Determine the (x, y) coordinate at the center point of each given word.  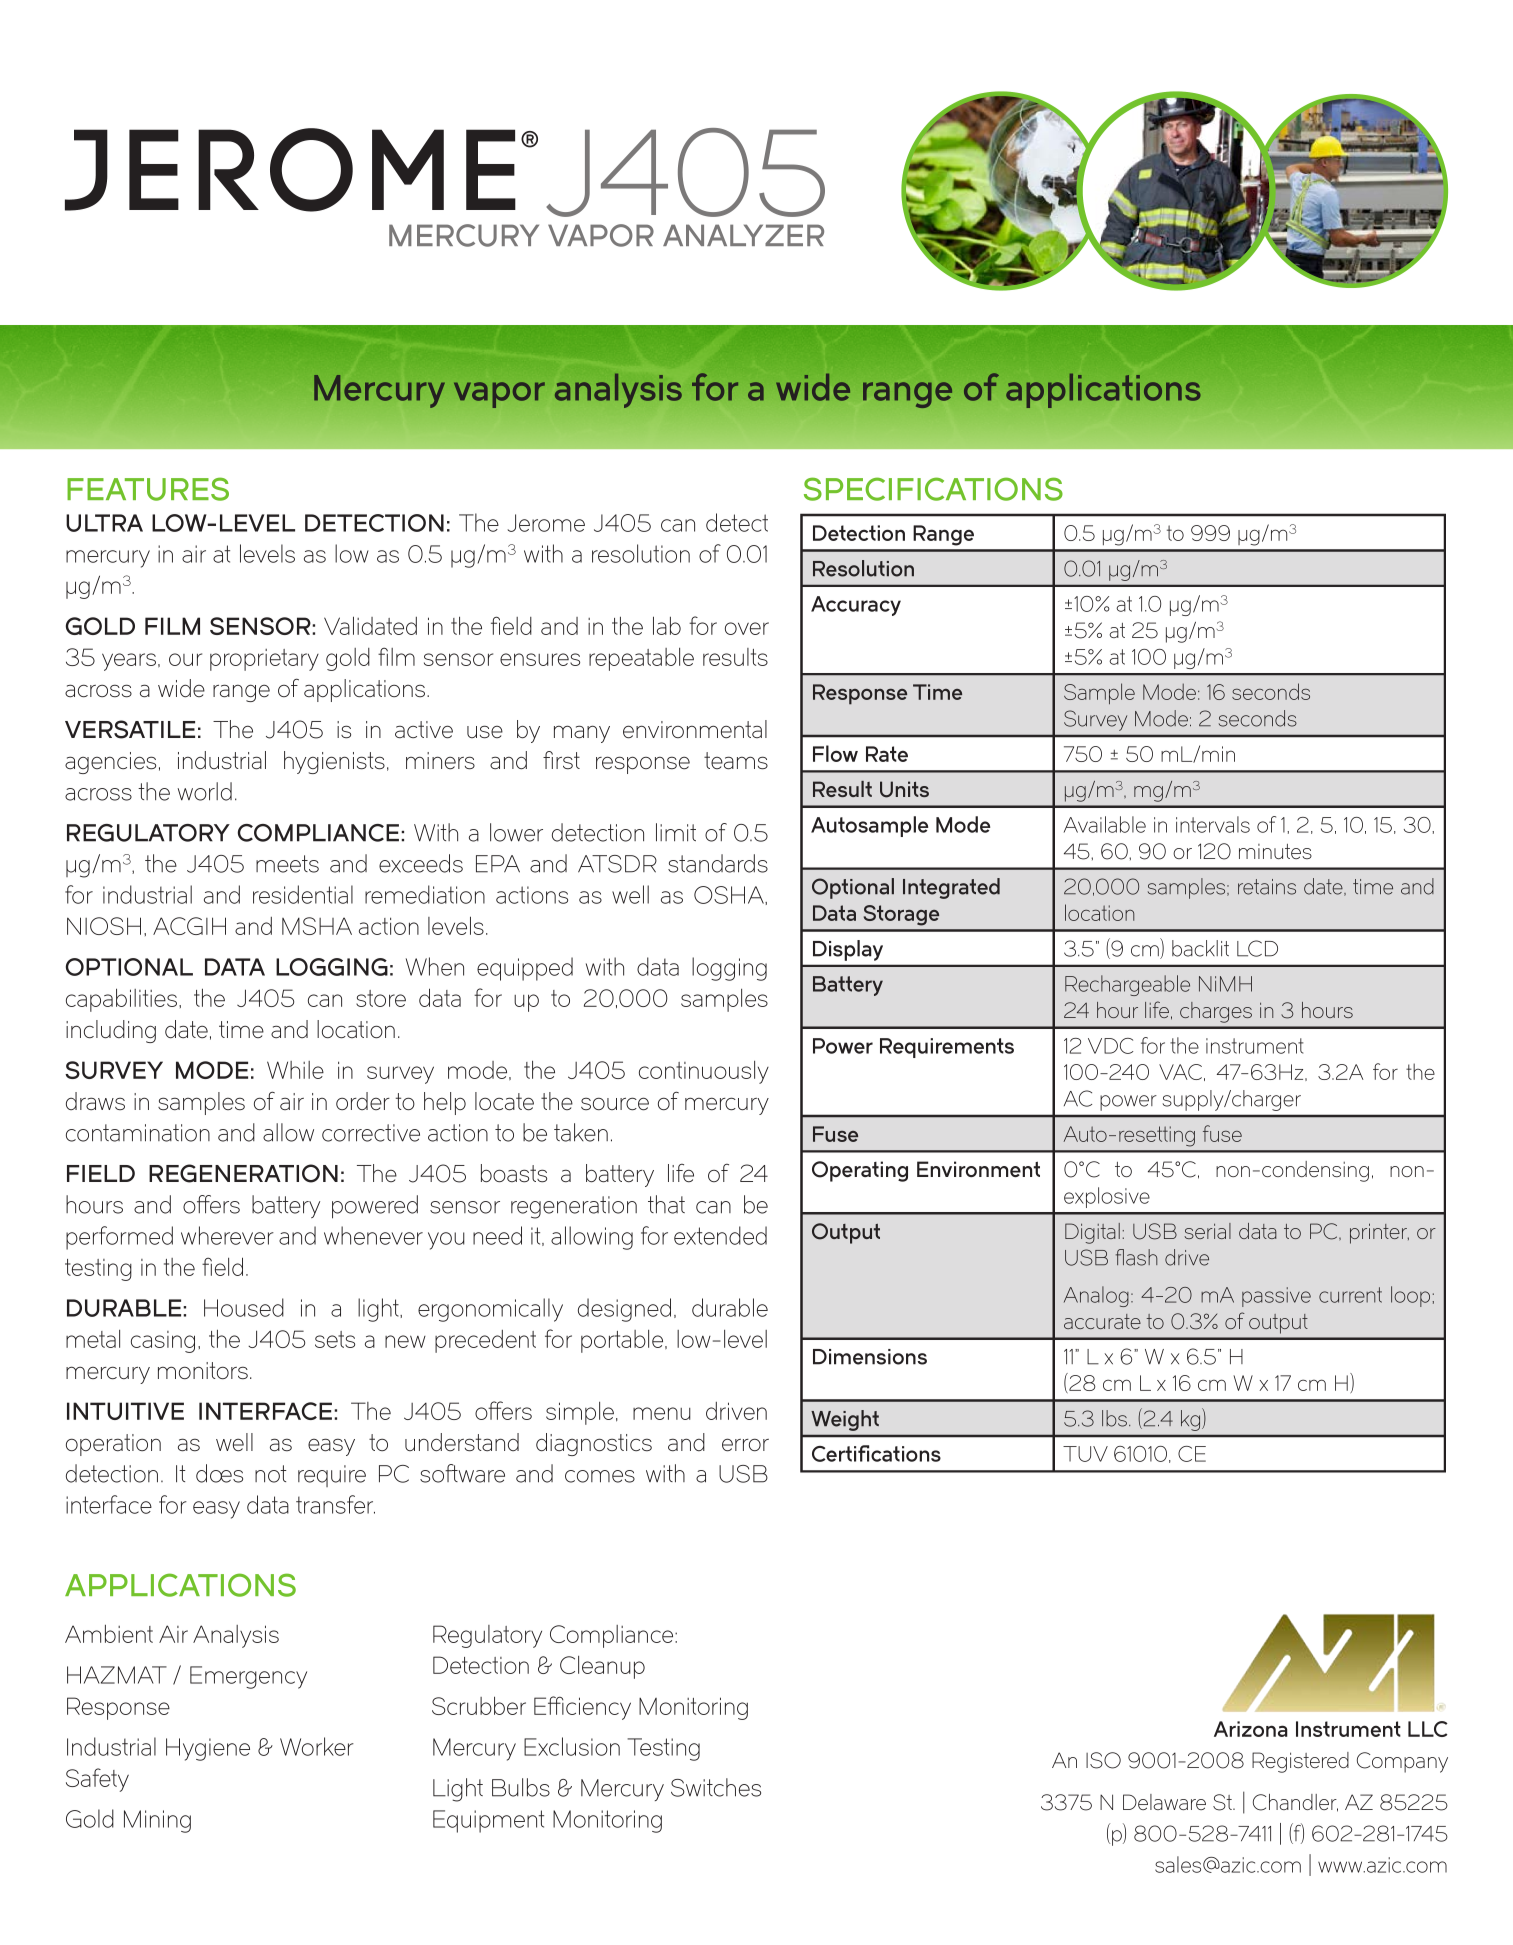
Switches (716, 1787)
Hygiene (208, 1749)
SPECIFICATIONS (933, 489)
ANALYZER (743, 235)
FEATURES (148, 489)
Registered (1300, 1762)
